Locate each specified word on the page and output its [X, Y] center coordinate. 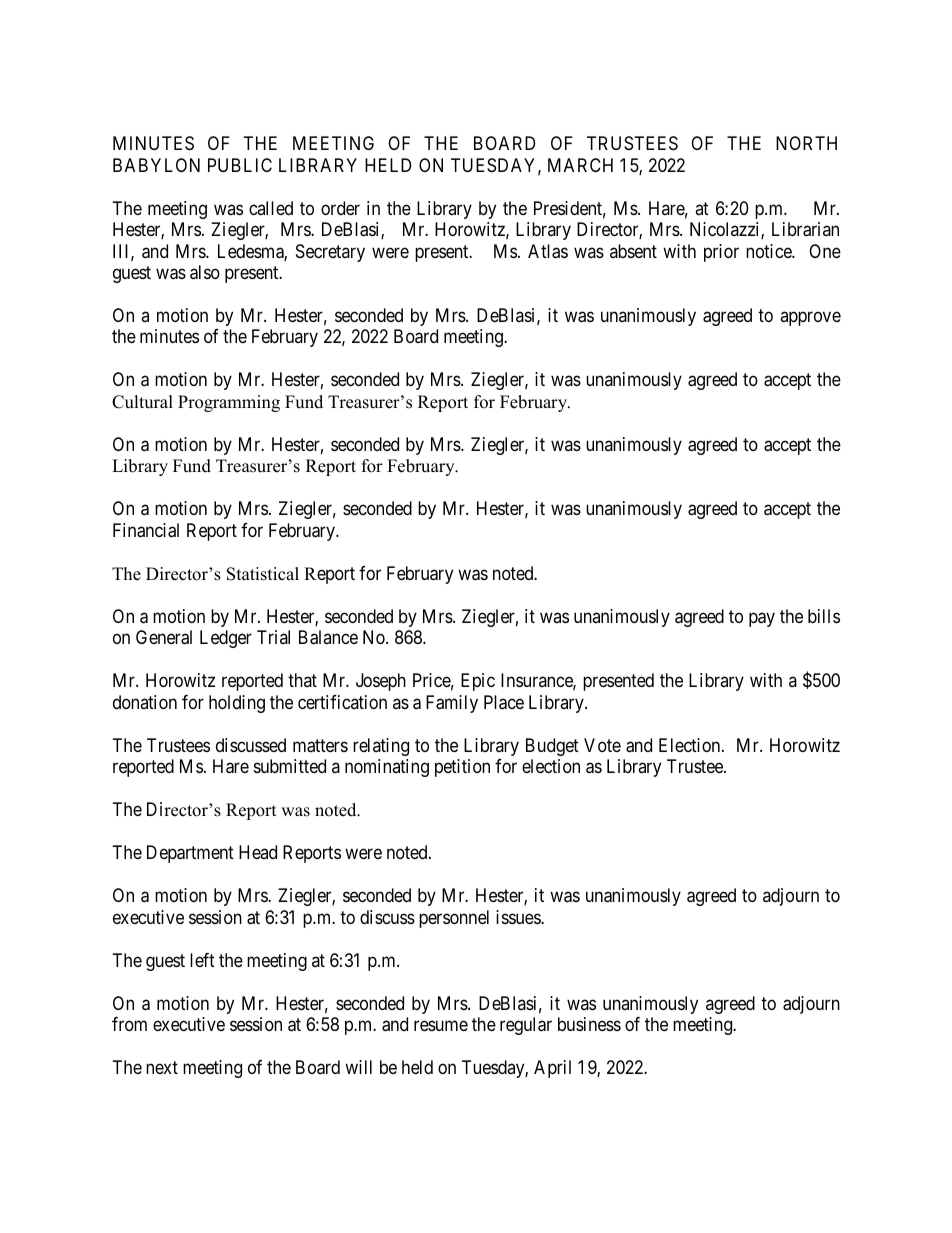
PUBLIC [240, 165]
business [589, 1024]
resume [441, 1026]
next [162, 1067]
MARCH [580, 165]
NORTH [806, 143]
